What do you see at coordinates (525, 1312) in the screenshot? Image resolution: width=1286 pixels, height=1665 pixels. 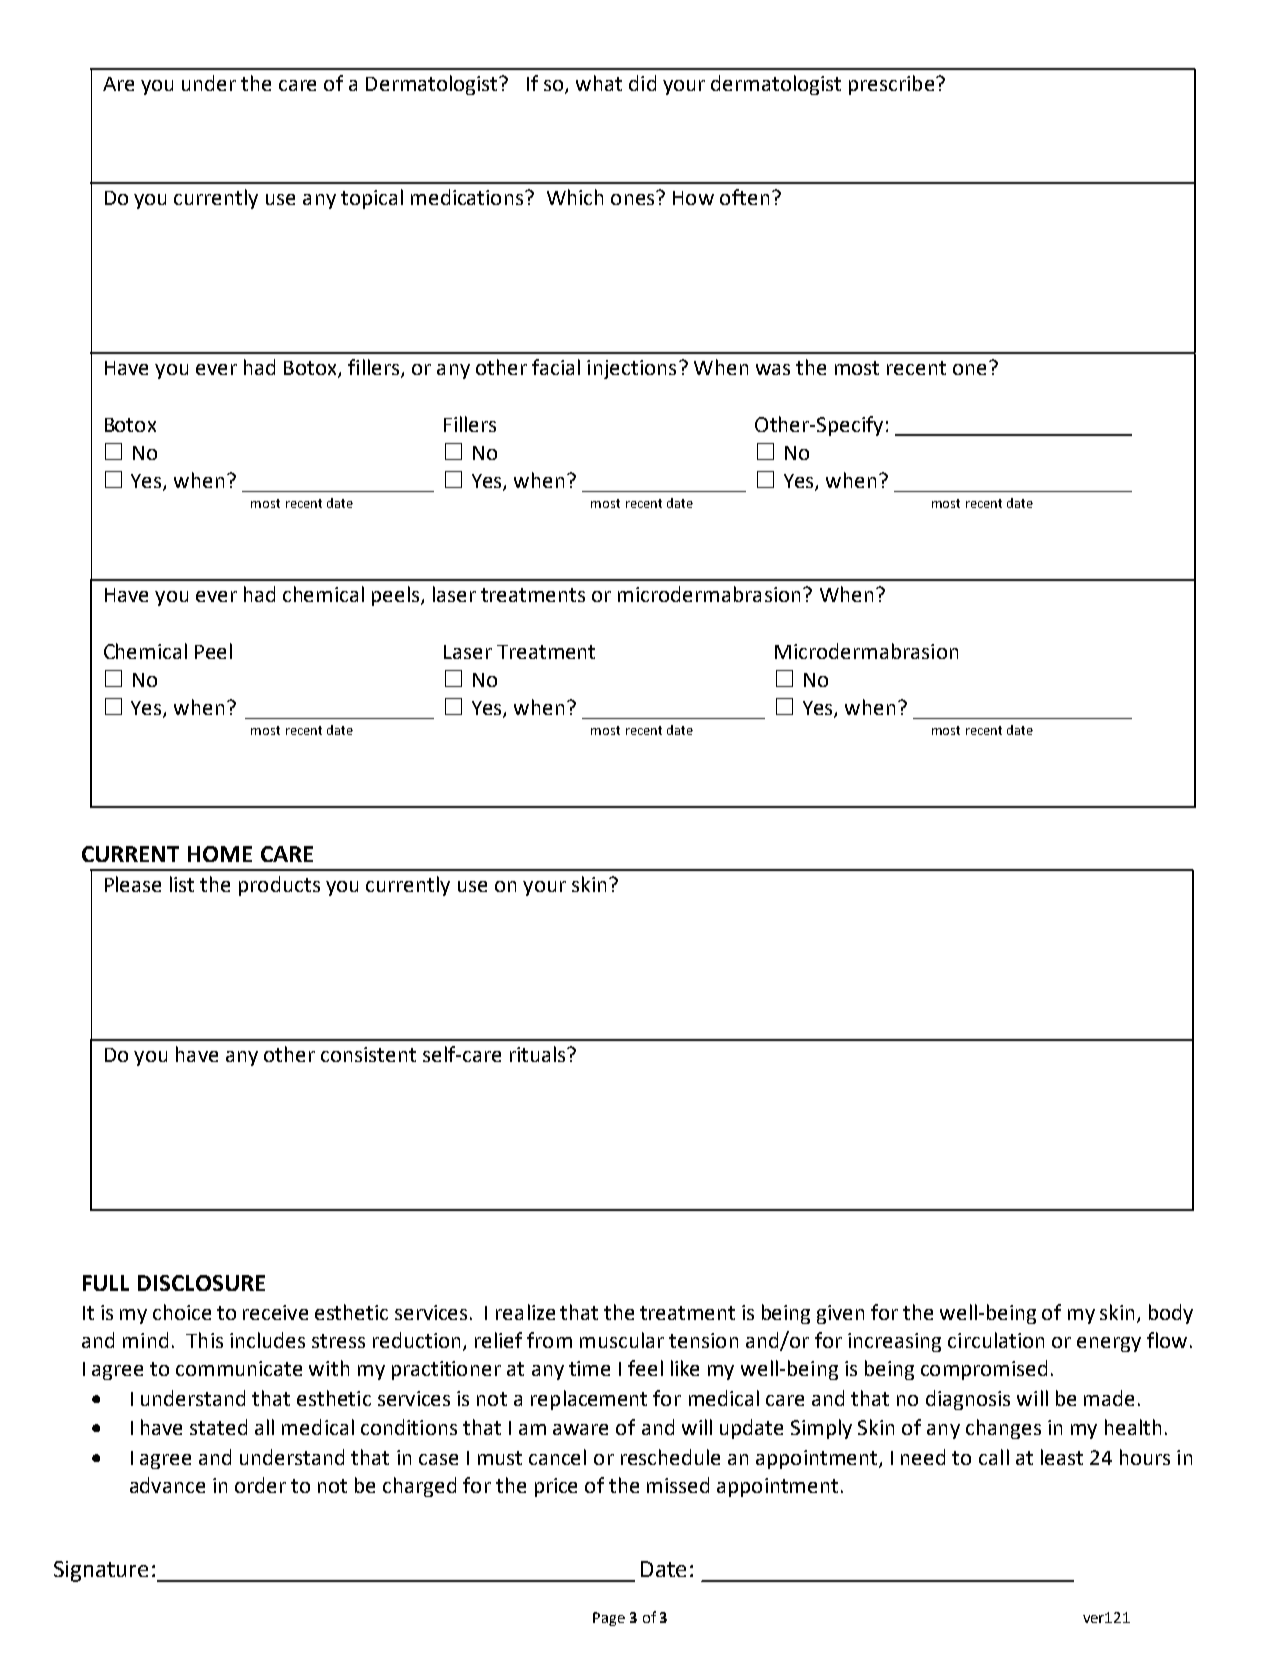 I see `realize` at bounding box center [525, 1312].
